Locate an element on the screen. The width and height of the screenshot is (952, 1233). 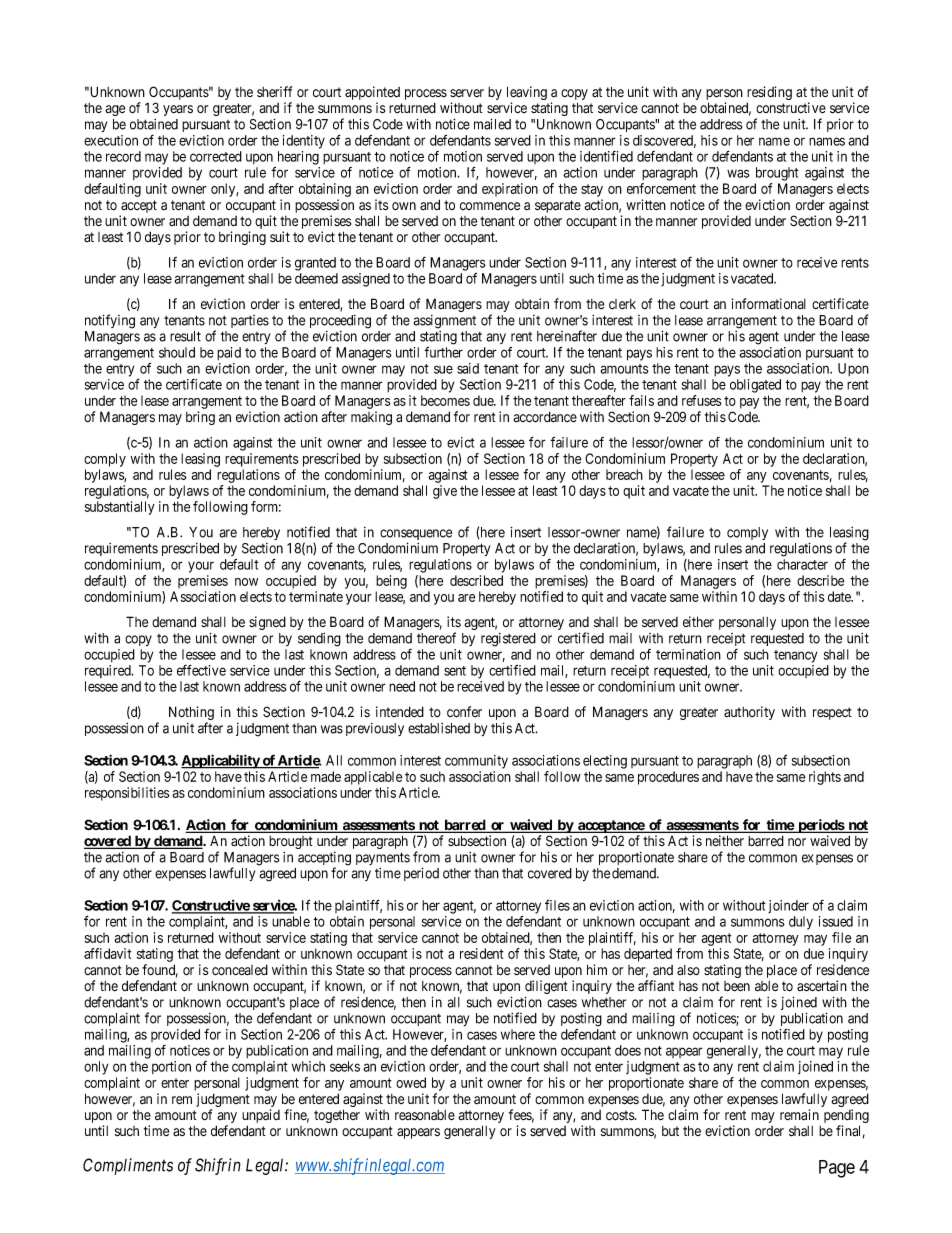
Applicability is located at coordinates (221, 761).
